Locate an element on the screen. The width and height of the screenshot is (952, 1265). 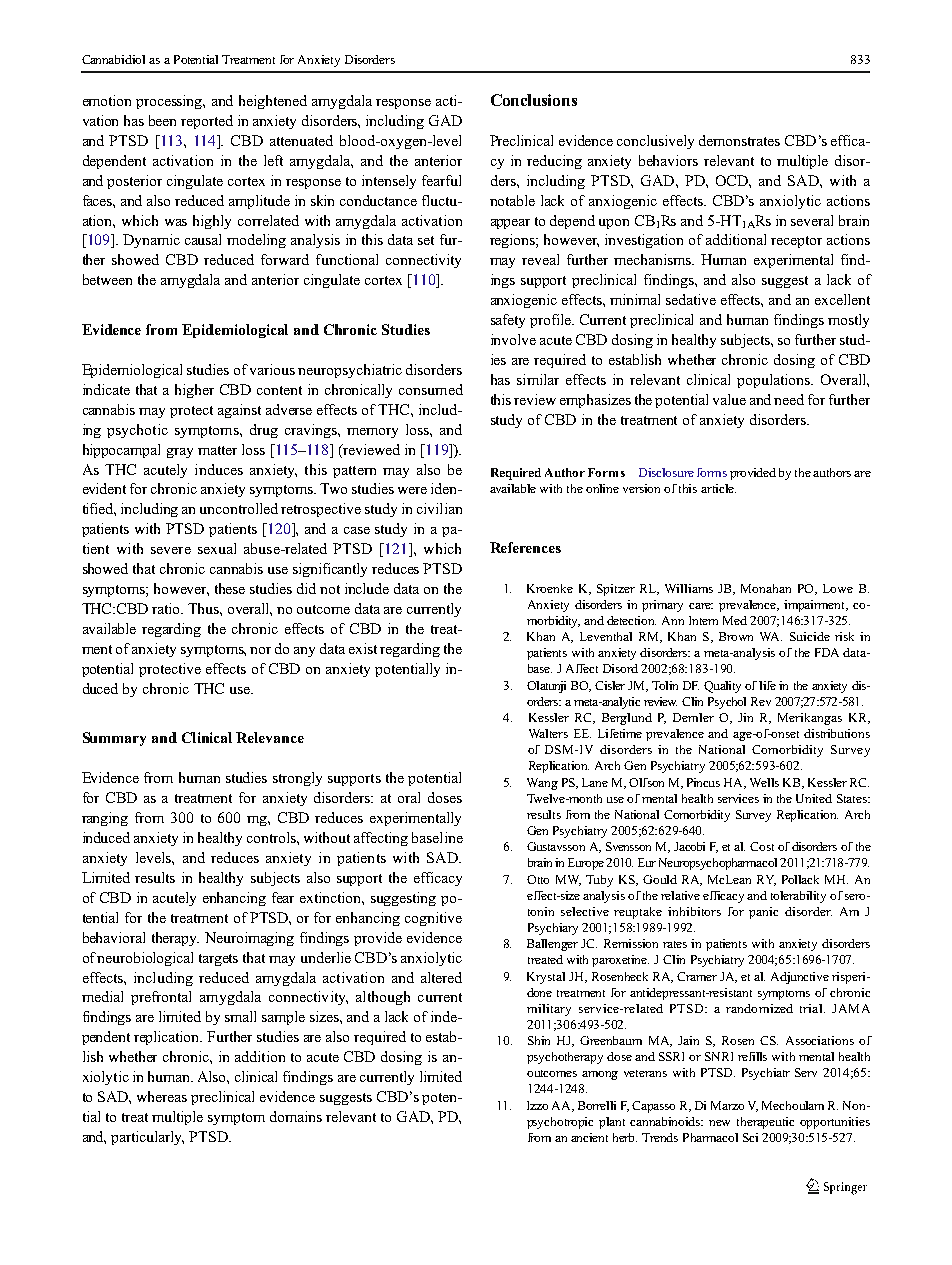
whereas is located at coordinates (162, 1096).
